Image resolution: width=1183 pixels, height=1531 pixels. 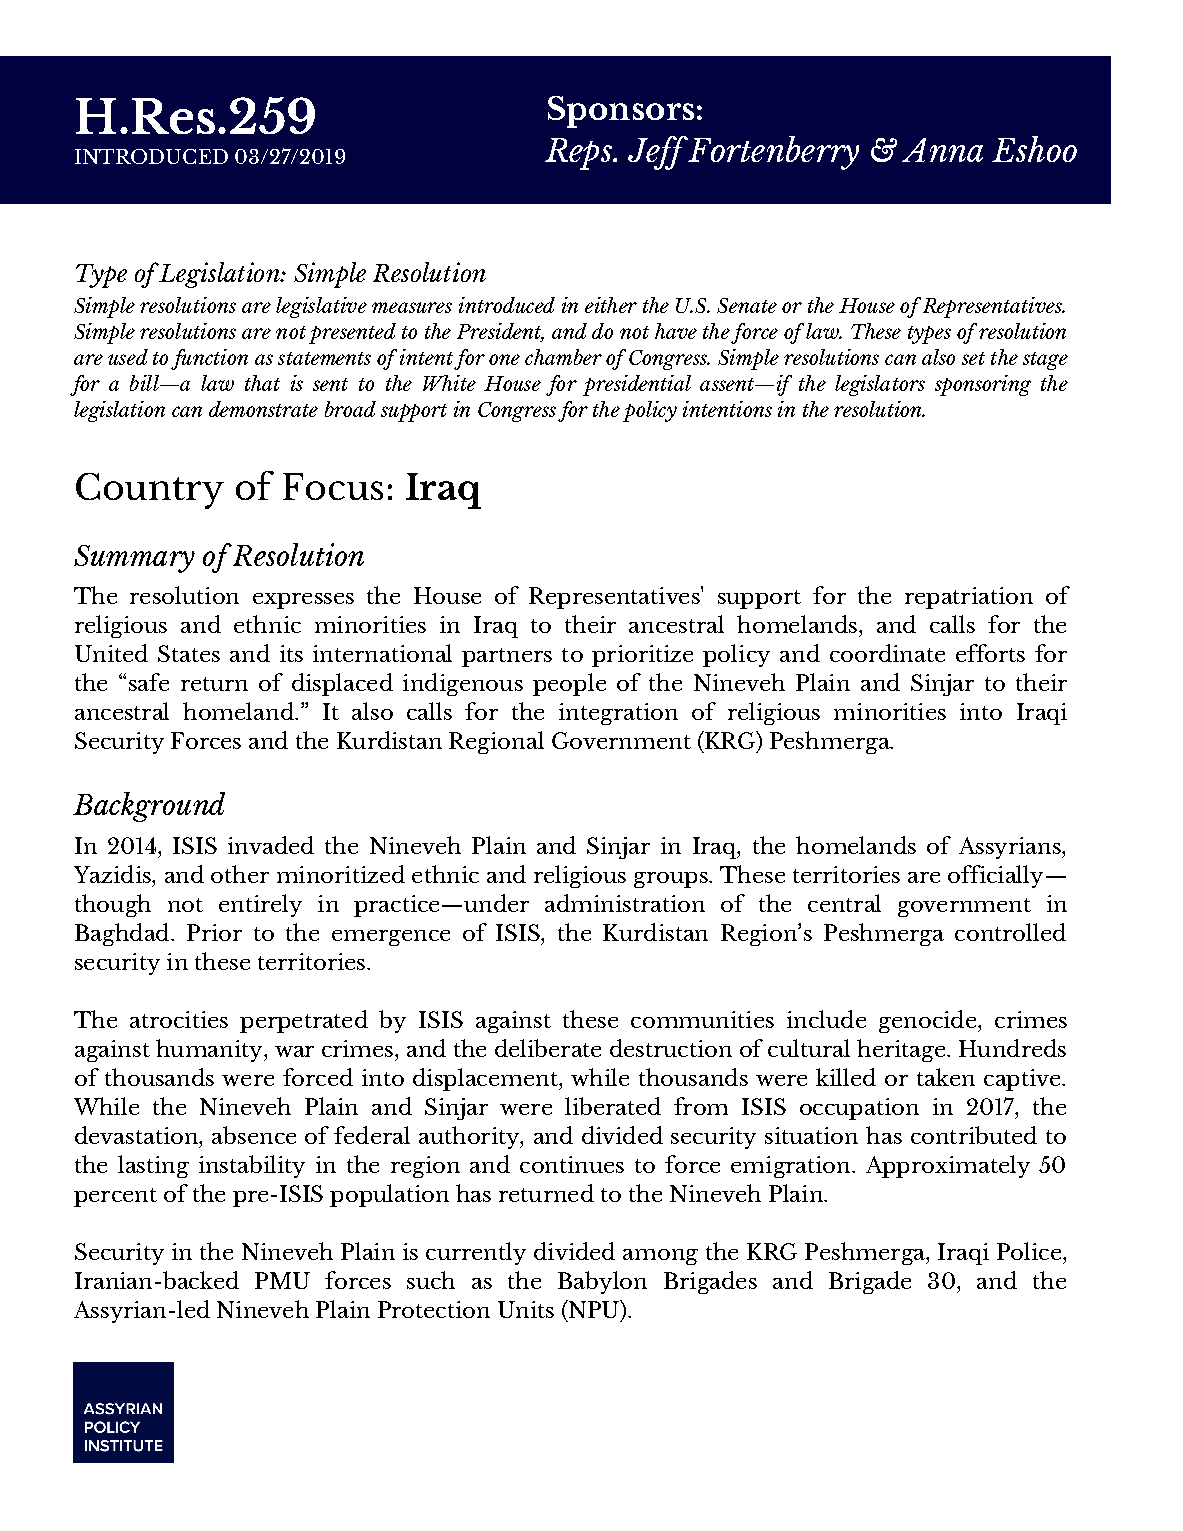 What do you see at coordinates (548, 1048) in the screenshot?
I see `deliberate` at bounding box center [548, 1048].
